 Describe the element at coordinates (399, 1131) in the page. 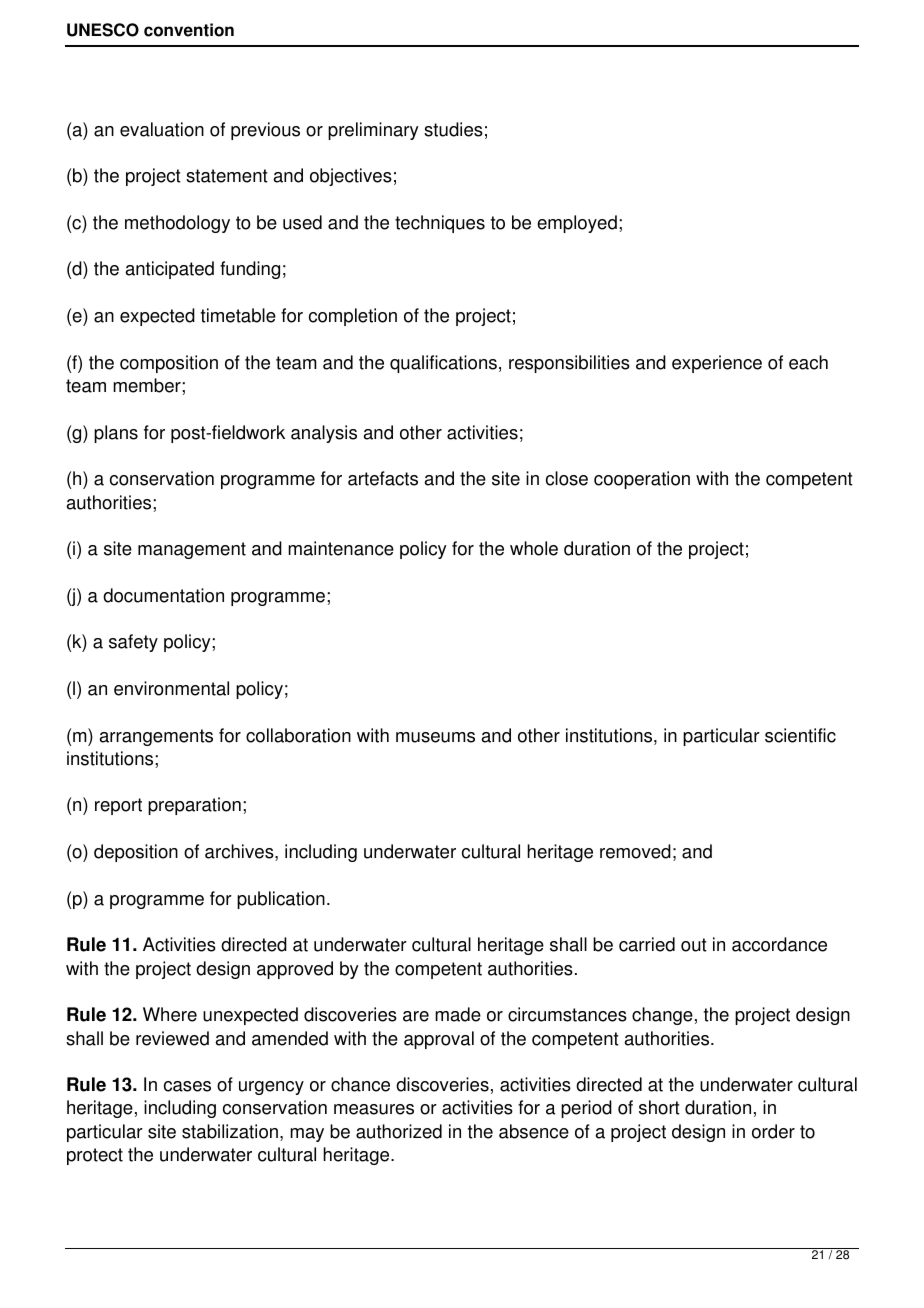

I see `authorized` at that location.
